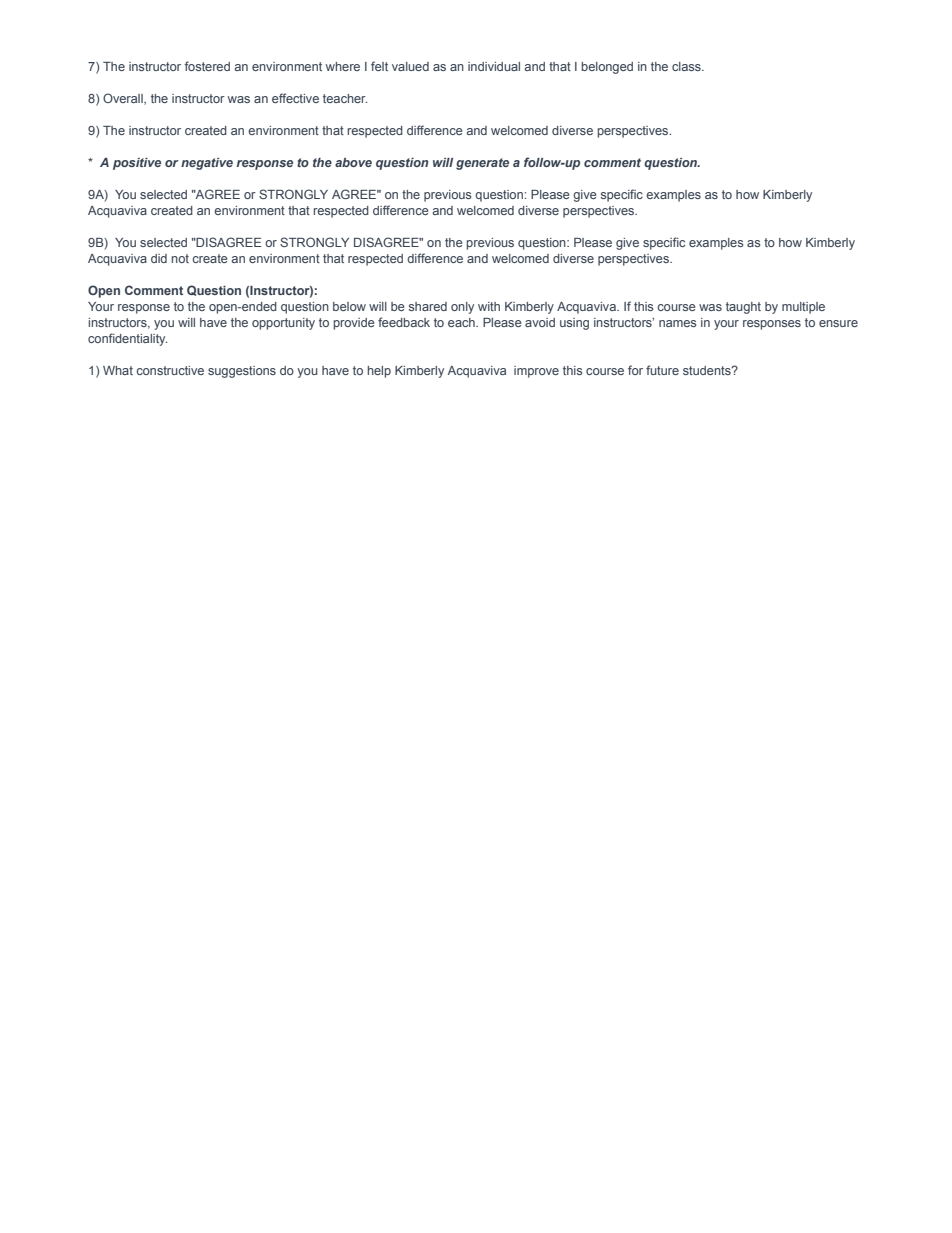 The width and height of the screenshot is (952, 1233). What do you see at coordinates (607, 68) in the screenshot?
I see `belonged` at bounding box center [607, 68].
